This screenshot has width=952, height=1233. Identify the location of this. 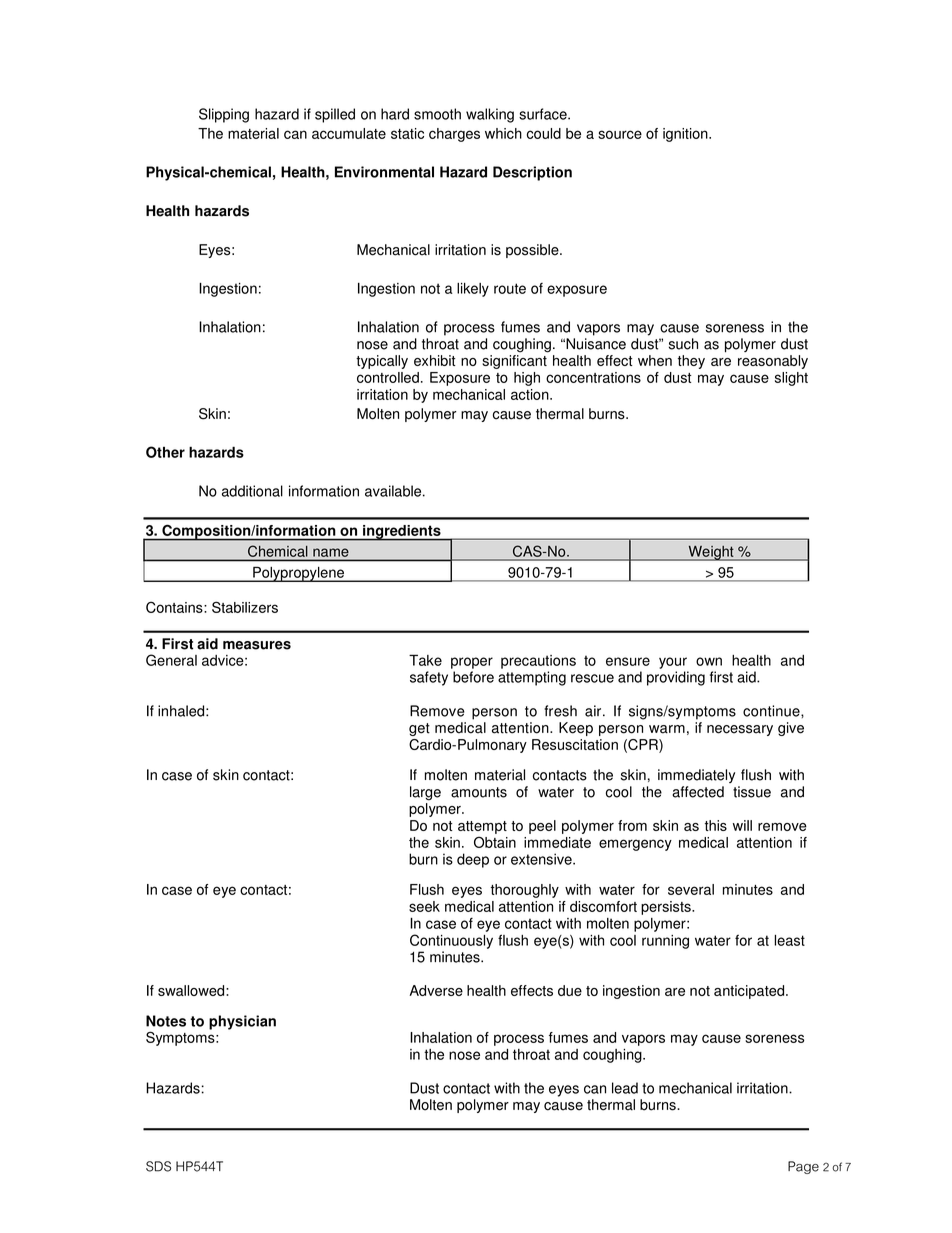
(716, 825).
